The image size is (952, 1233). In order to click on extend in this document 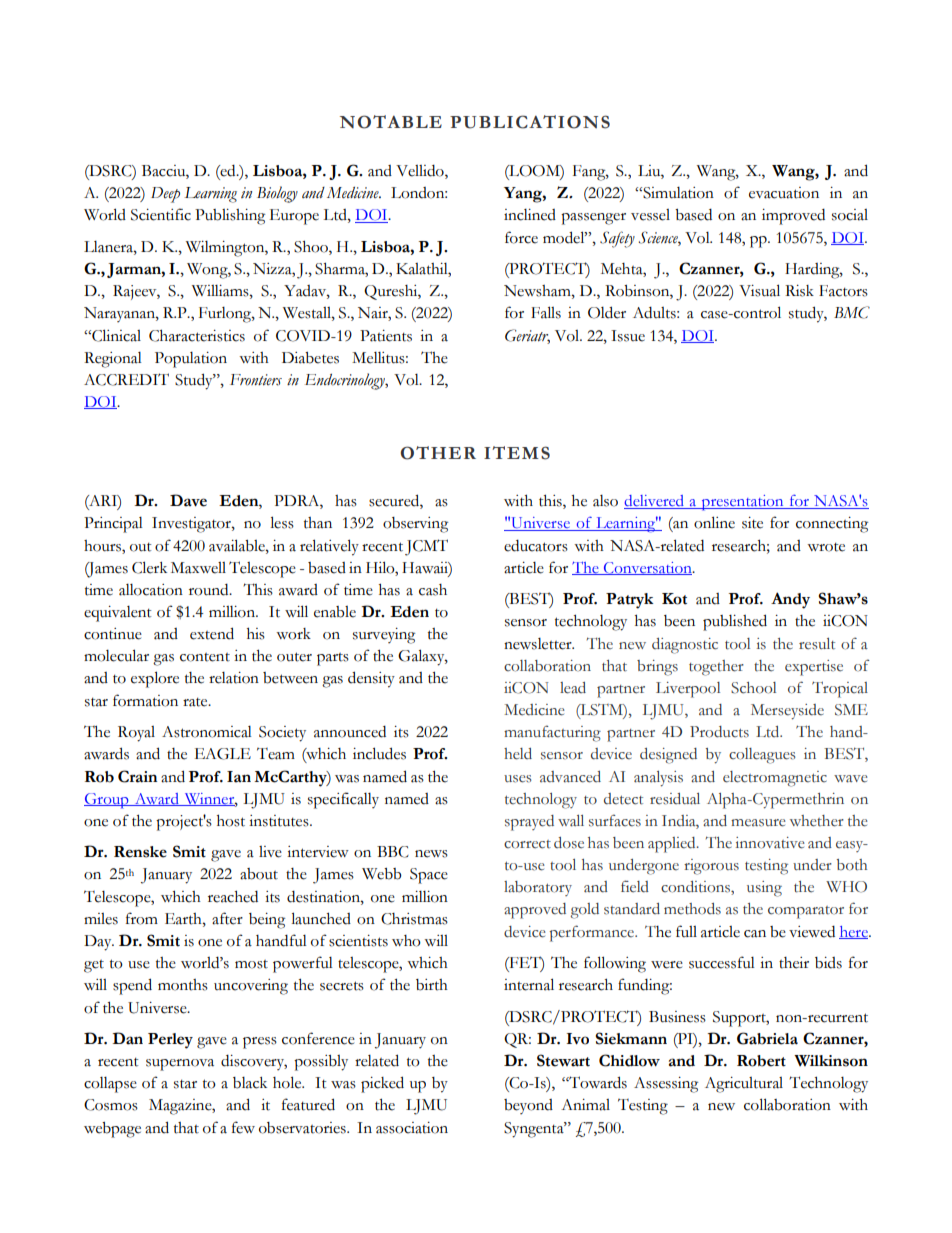, I will do `click(212, 633)`.
